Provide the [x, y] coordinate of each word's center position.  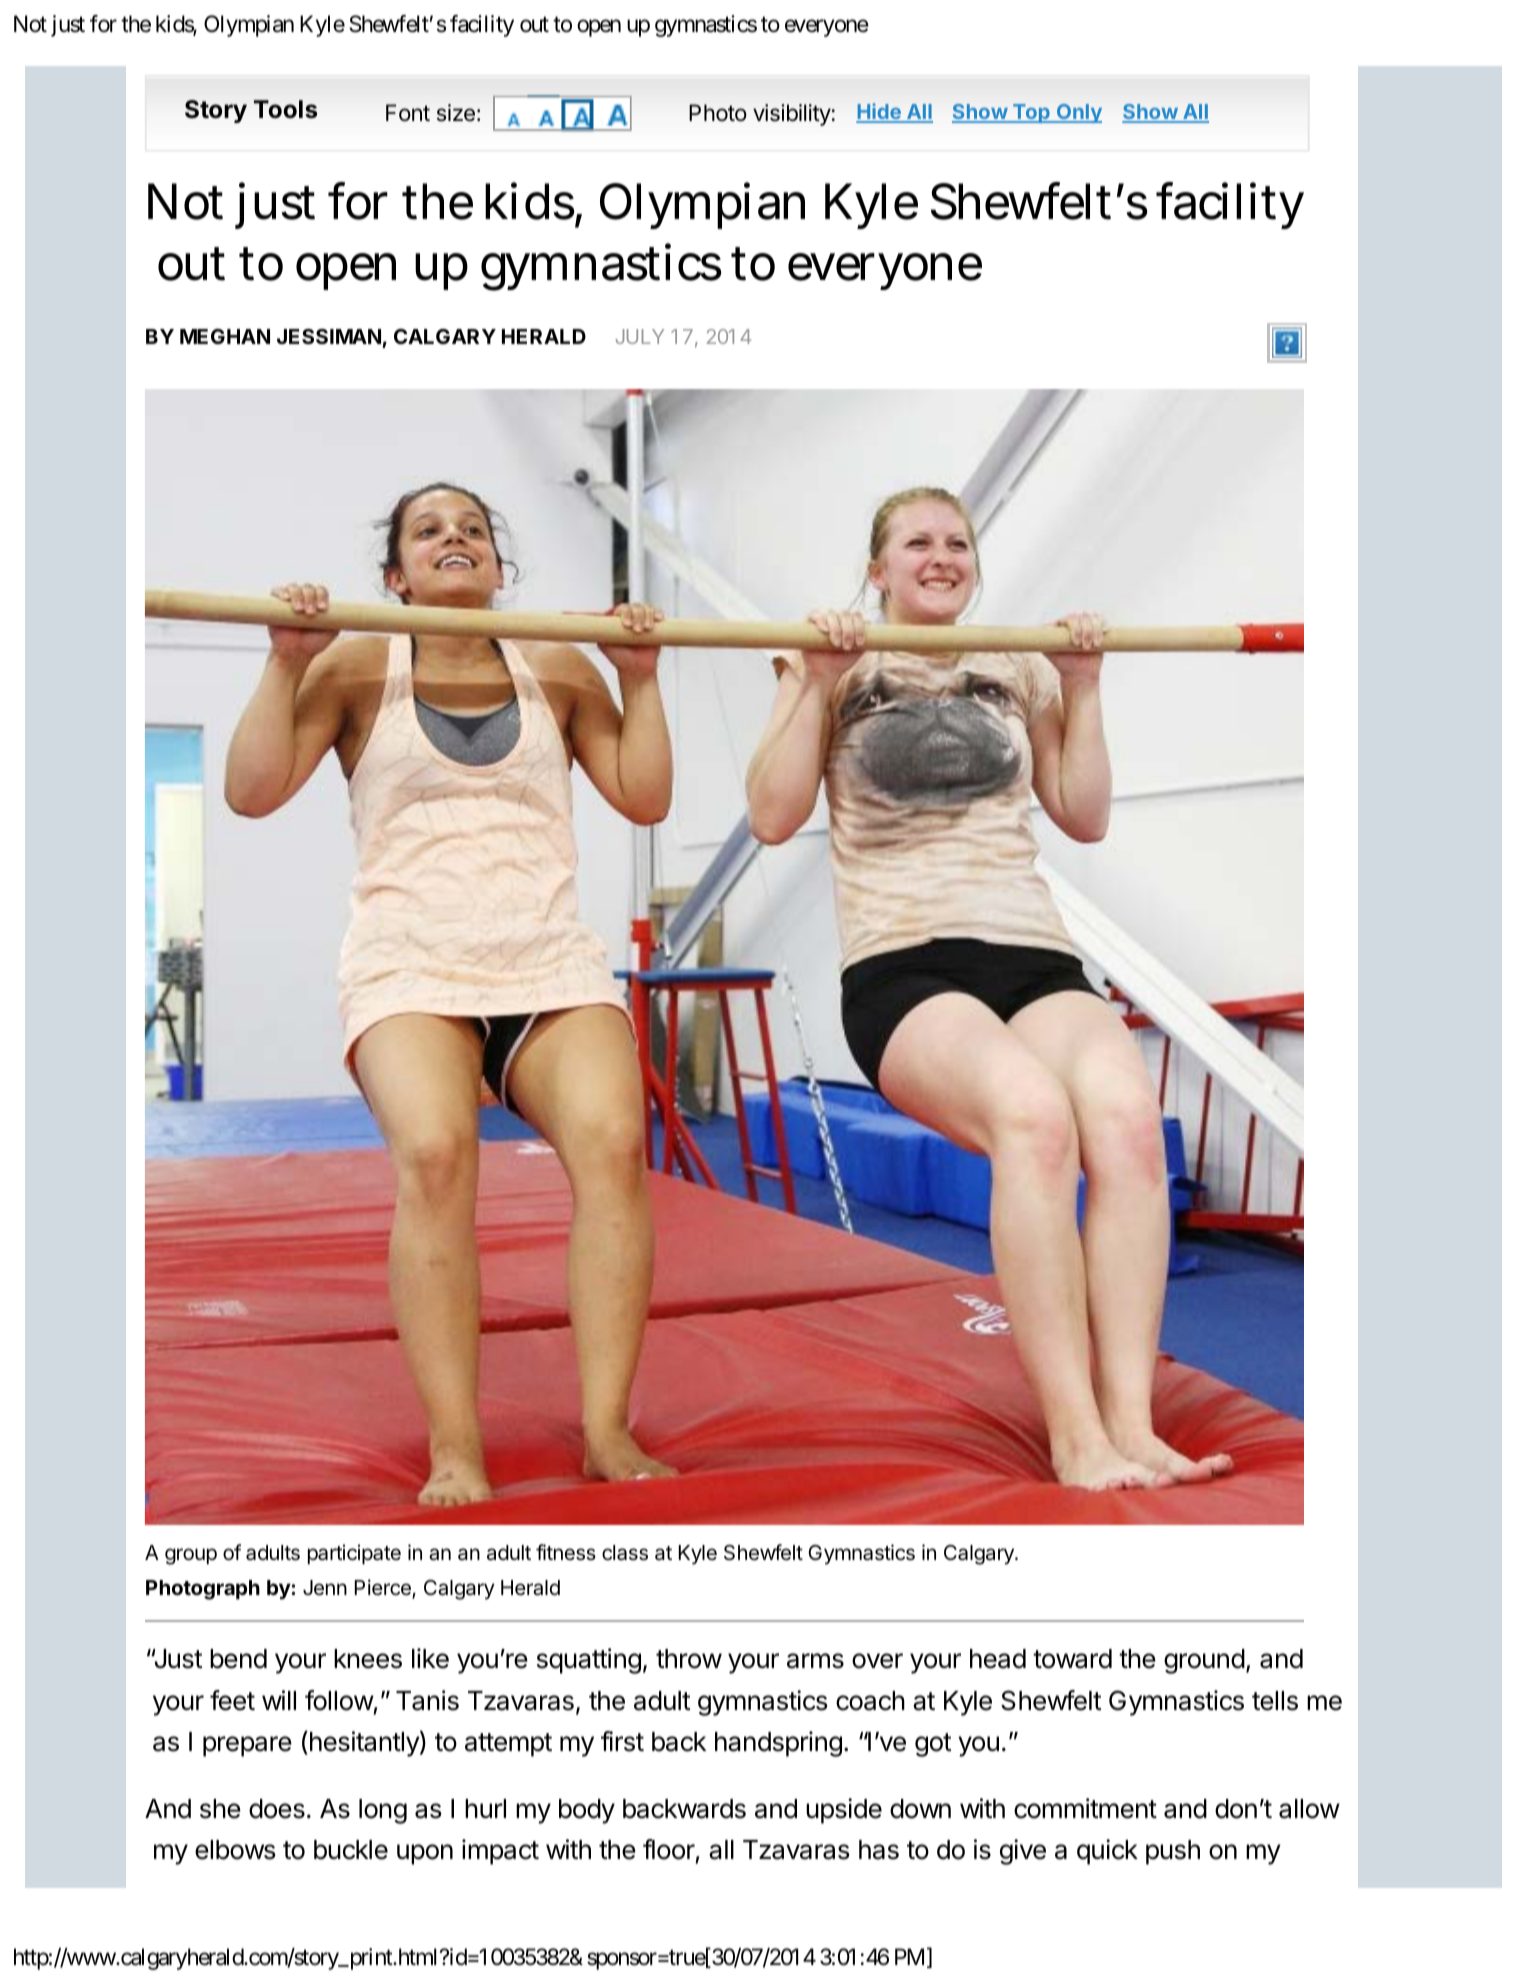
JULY [639, 336]
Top [1031, 113]
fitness [566, 1552]
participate [354, 1554]
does [277, 1809]
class [625, 1553]
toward [1072, 1659]
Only [1078, 113]
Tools [285, 109]
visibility [792, 115]
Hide [879, 113]
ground [1204, 1661]
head [998, 1659]
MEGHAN [225, 336]
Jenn [325, 1588]
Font [408, 112]
